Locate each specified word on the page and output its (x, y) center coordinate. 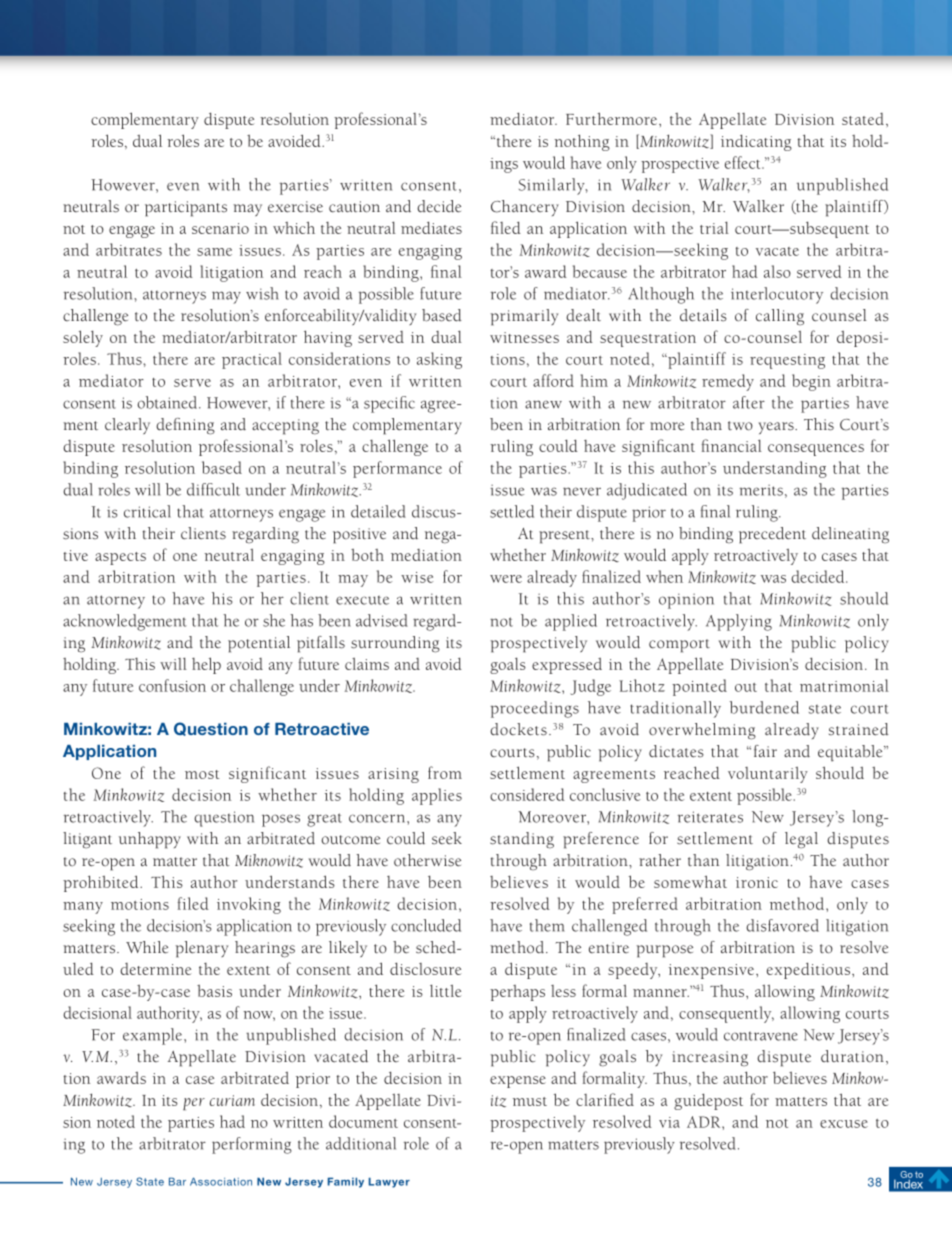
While (147, 947)
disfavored (782, 925)
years (777, 428)
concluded (426, 925)
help (206, 665)
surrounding (395, 644)
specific (389, 404)
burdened (764, 707)
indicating (756, 143)
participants (186, 209)
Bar (177, 1181)
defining (185, 426)
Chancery (525, 208)
